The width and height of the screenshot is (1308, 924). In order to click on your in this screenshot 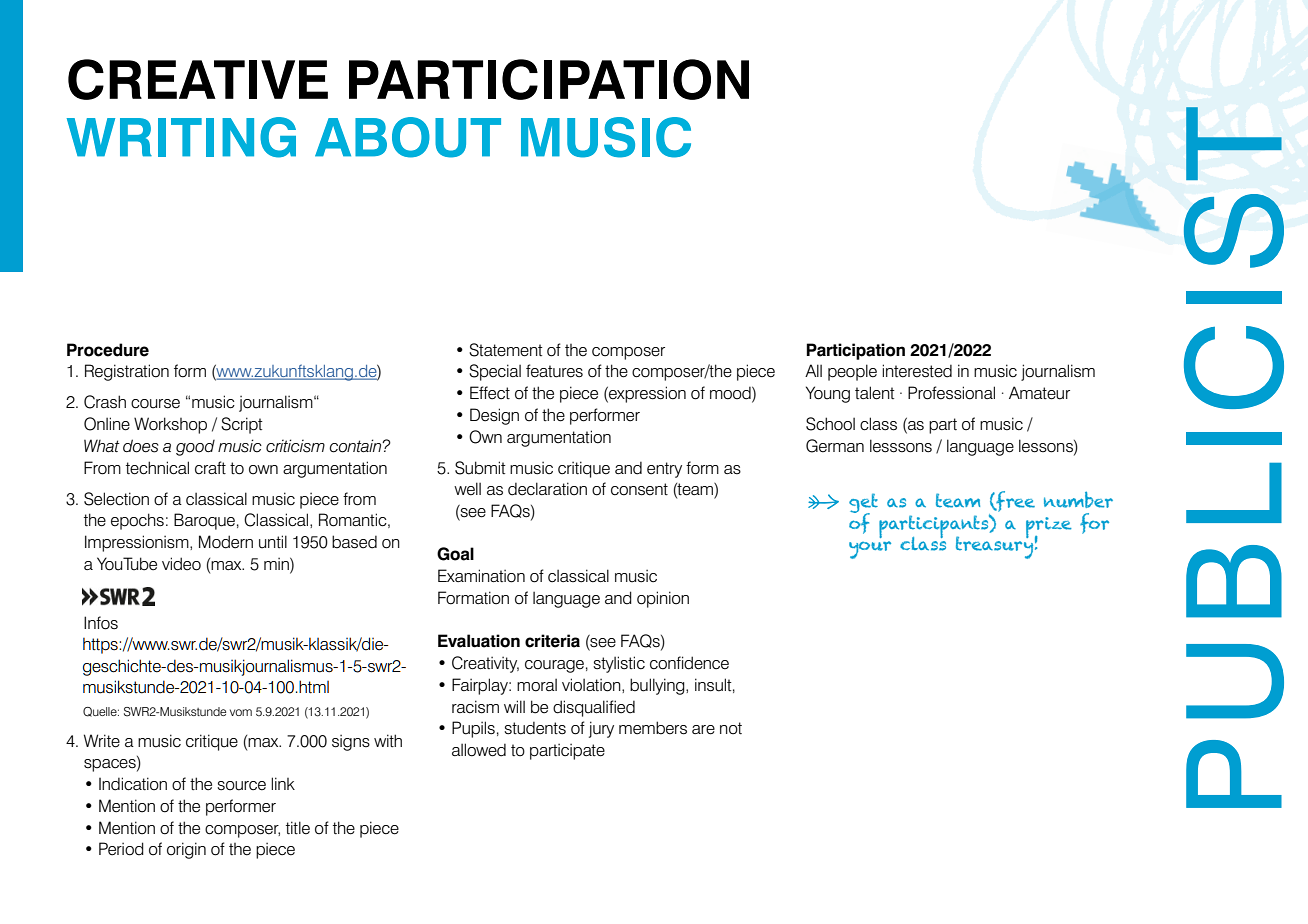, I will do `click(870, 550)`.
